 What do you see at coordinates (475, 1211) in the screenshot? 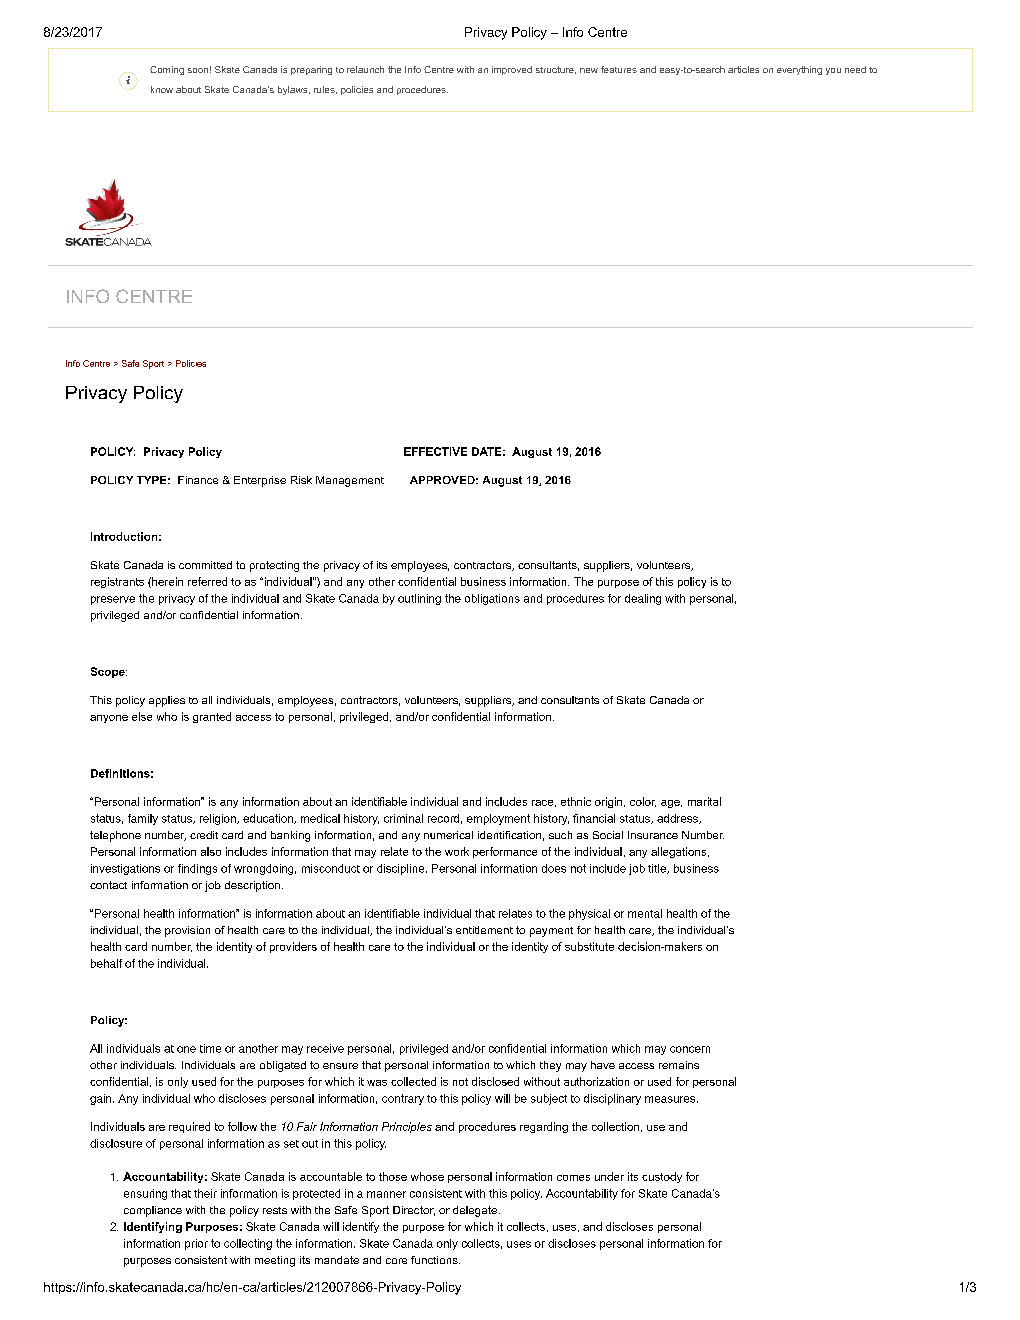
I see `delegate` at bounding box center [475, 1211].
